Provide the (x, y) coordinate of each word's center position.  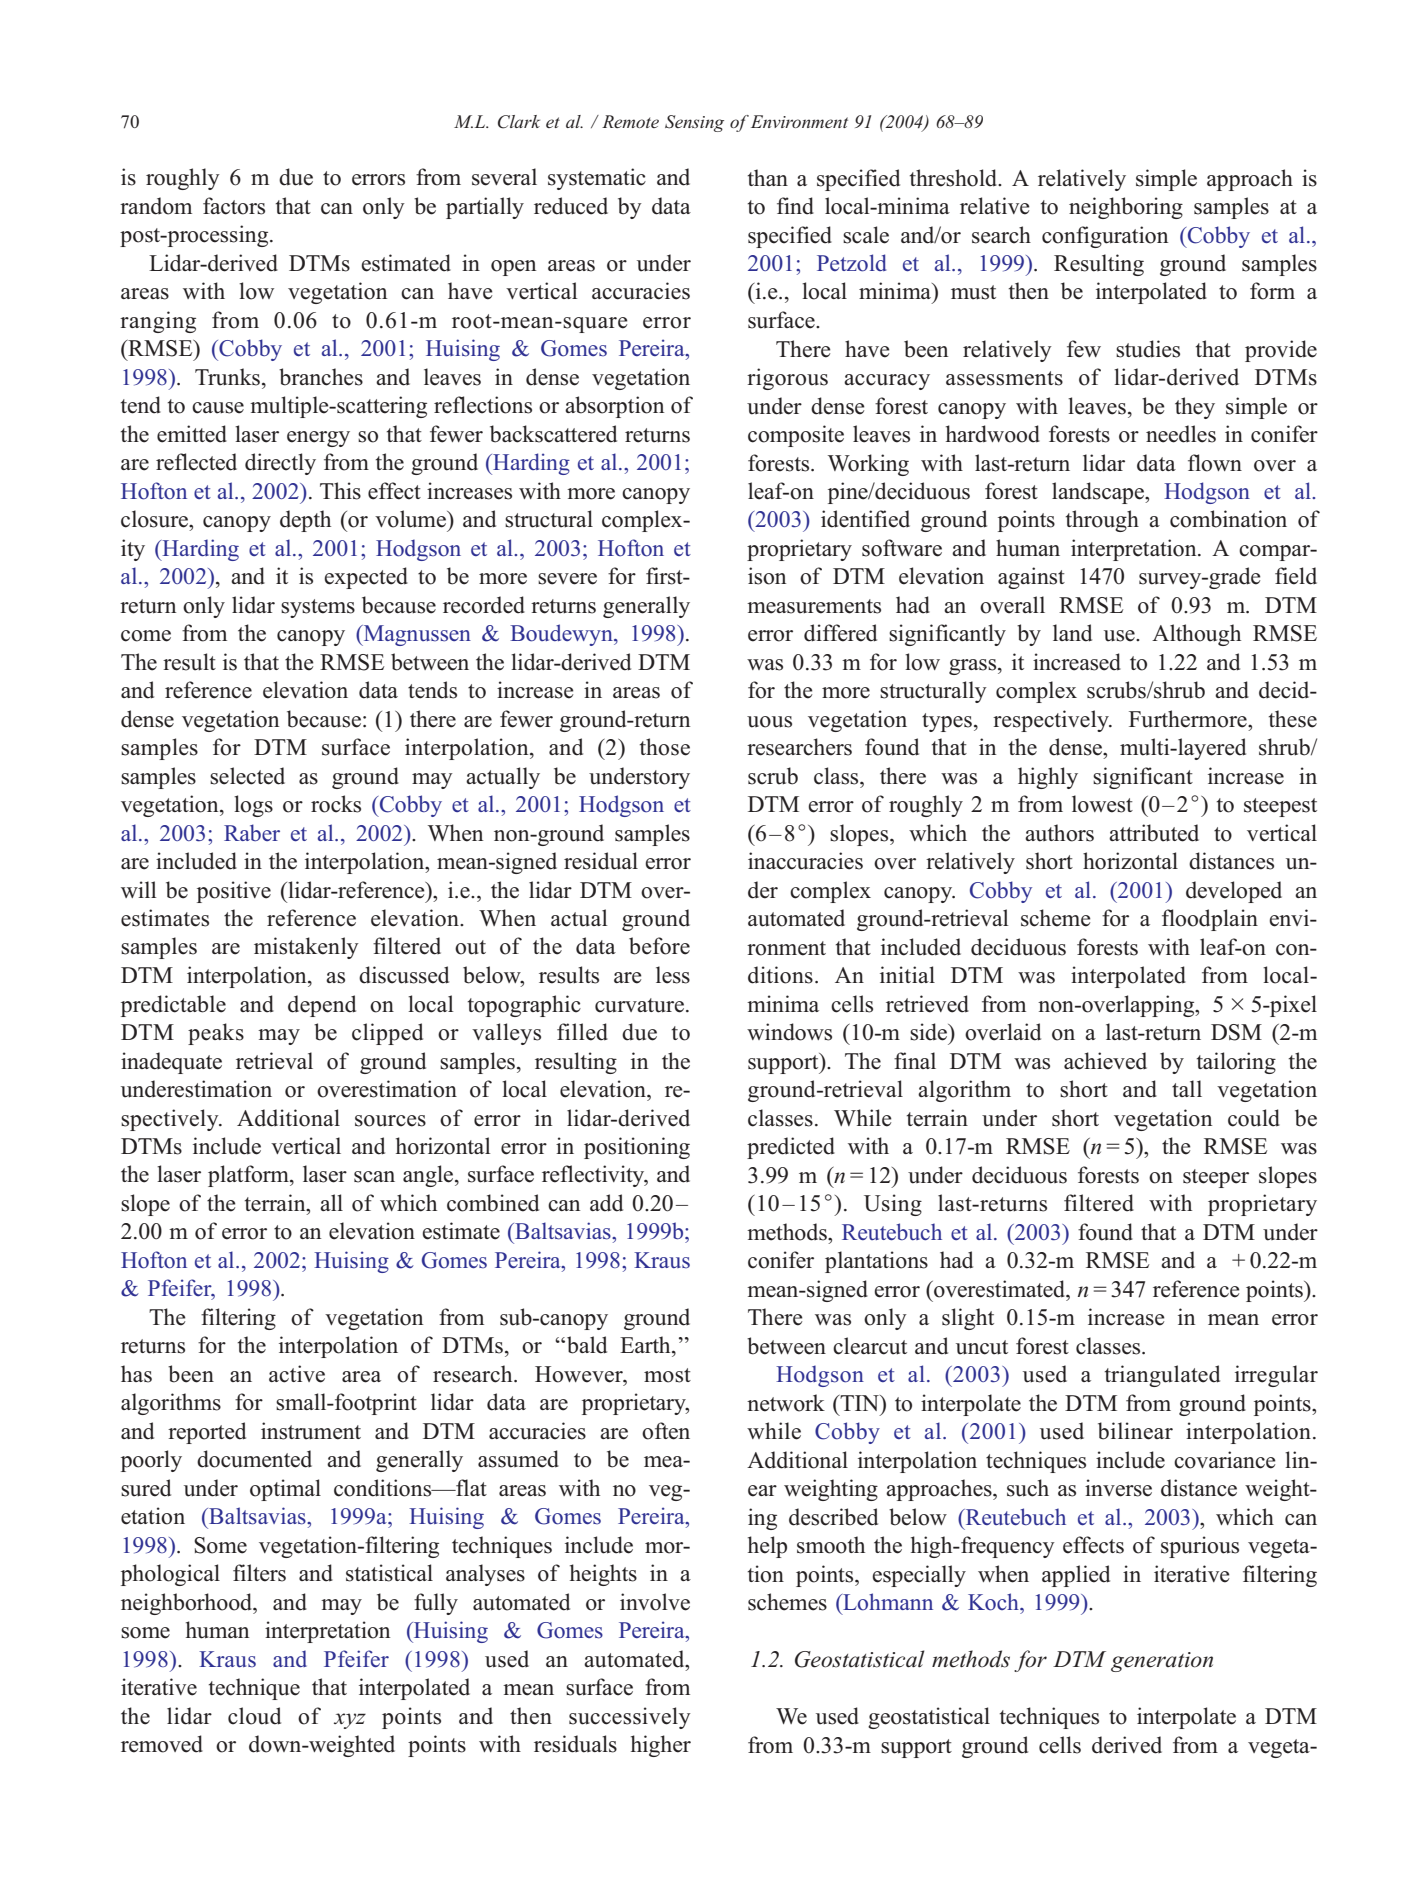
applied (1076, 1576)
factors (234, 206)
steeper (1216, 1178)
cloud (254, 1716)
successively (630, 1718)
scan (374, 1177)
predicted (791, 1148)
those (665, 747)
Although (1196, 635)
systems (318, 608)
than (768, 177)
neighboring (1126, 208)
